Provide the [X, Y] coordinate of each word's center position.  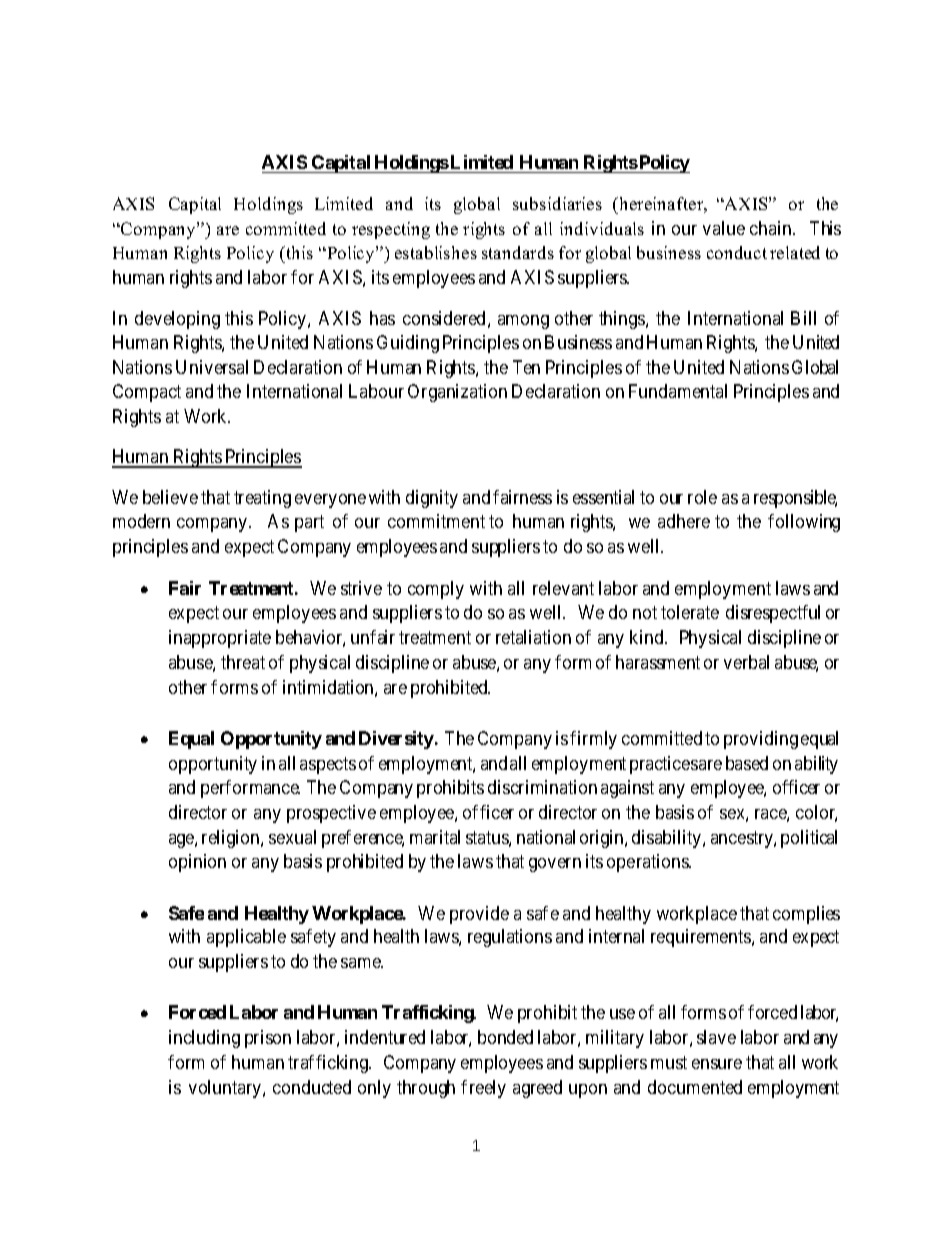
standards [518, 252]
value [724, 228]
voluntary [226, 1089]
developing [177, 320]
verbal [746, 662]
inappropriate [220, 639]
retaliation [533, 637]
